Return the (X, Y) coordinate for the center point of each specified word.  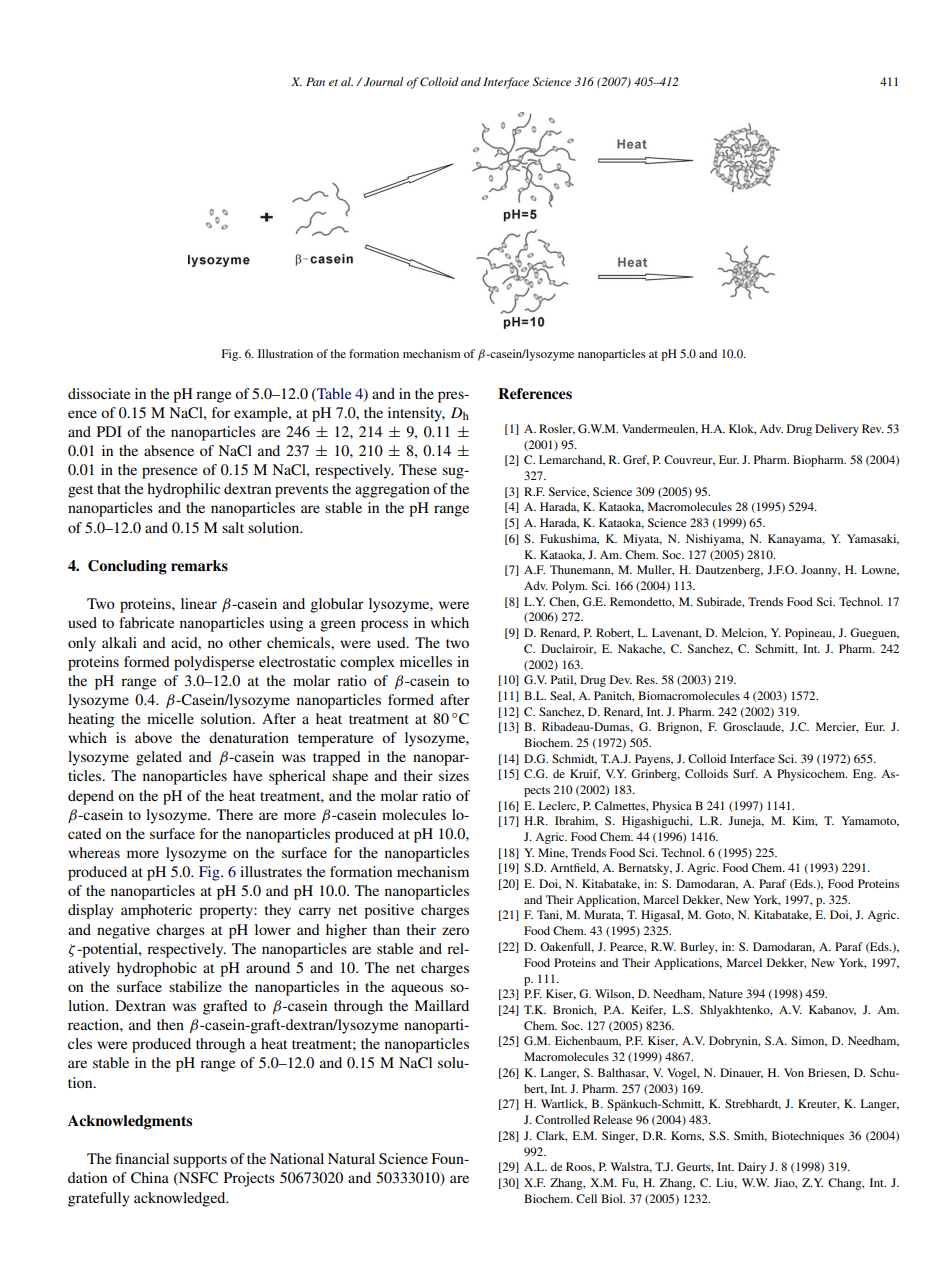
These (418, 469)
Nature (726, 993)
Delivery (837, 430)
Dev (621, 679)
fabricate (146, 622)
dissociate (99, 393)
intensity (416, 414)
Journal (383, 82)
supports (200, 1161)
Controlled (562, 1119)
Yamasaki (873, 539)
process (384, 626)
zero (455, 931)
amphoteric (156, 911)
